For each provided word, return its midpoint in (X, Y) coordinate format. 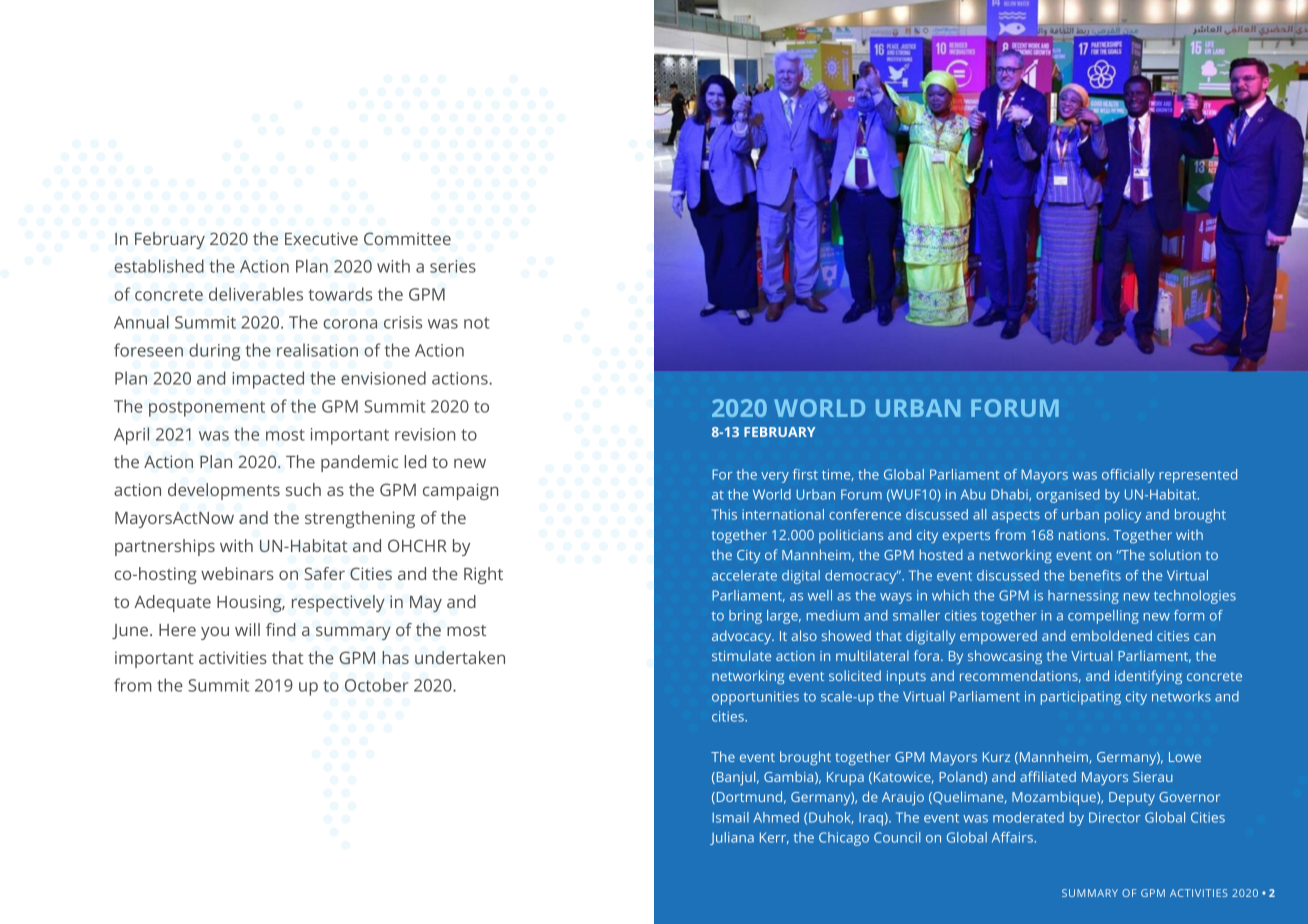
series (453, 266)
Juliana (732, 838)
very (775, 477)
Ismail (730, 817)
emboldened (1111, 635)
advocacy (743, 637)
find (281, 629)
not (476, 323)
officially (1128, 476)
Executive (321, 238)
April (131, 436)
